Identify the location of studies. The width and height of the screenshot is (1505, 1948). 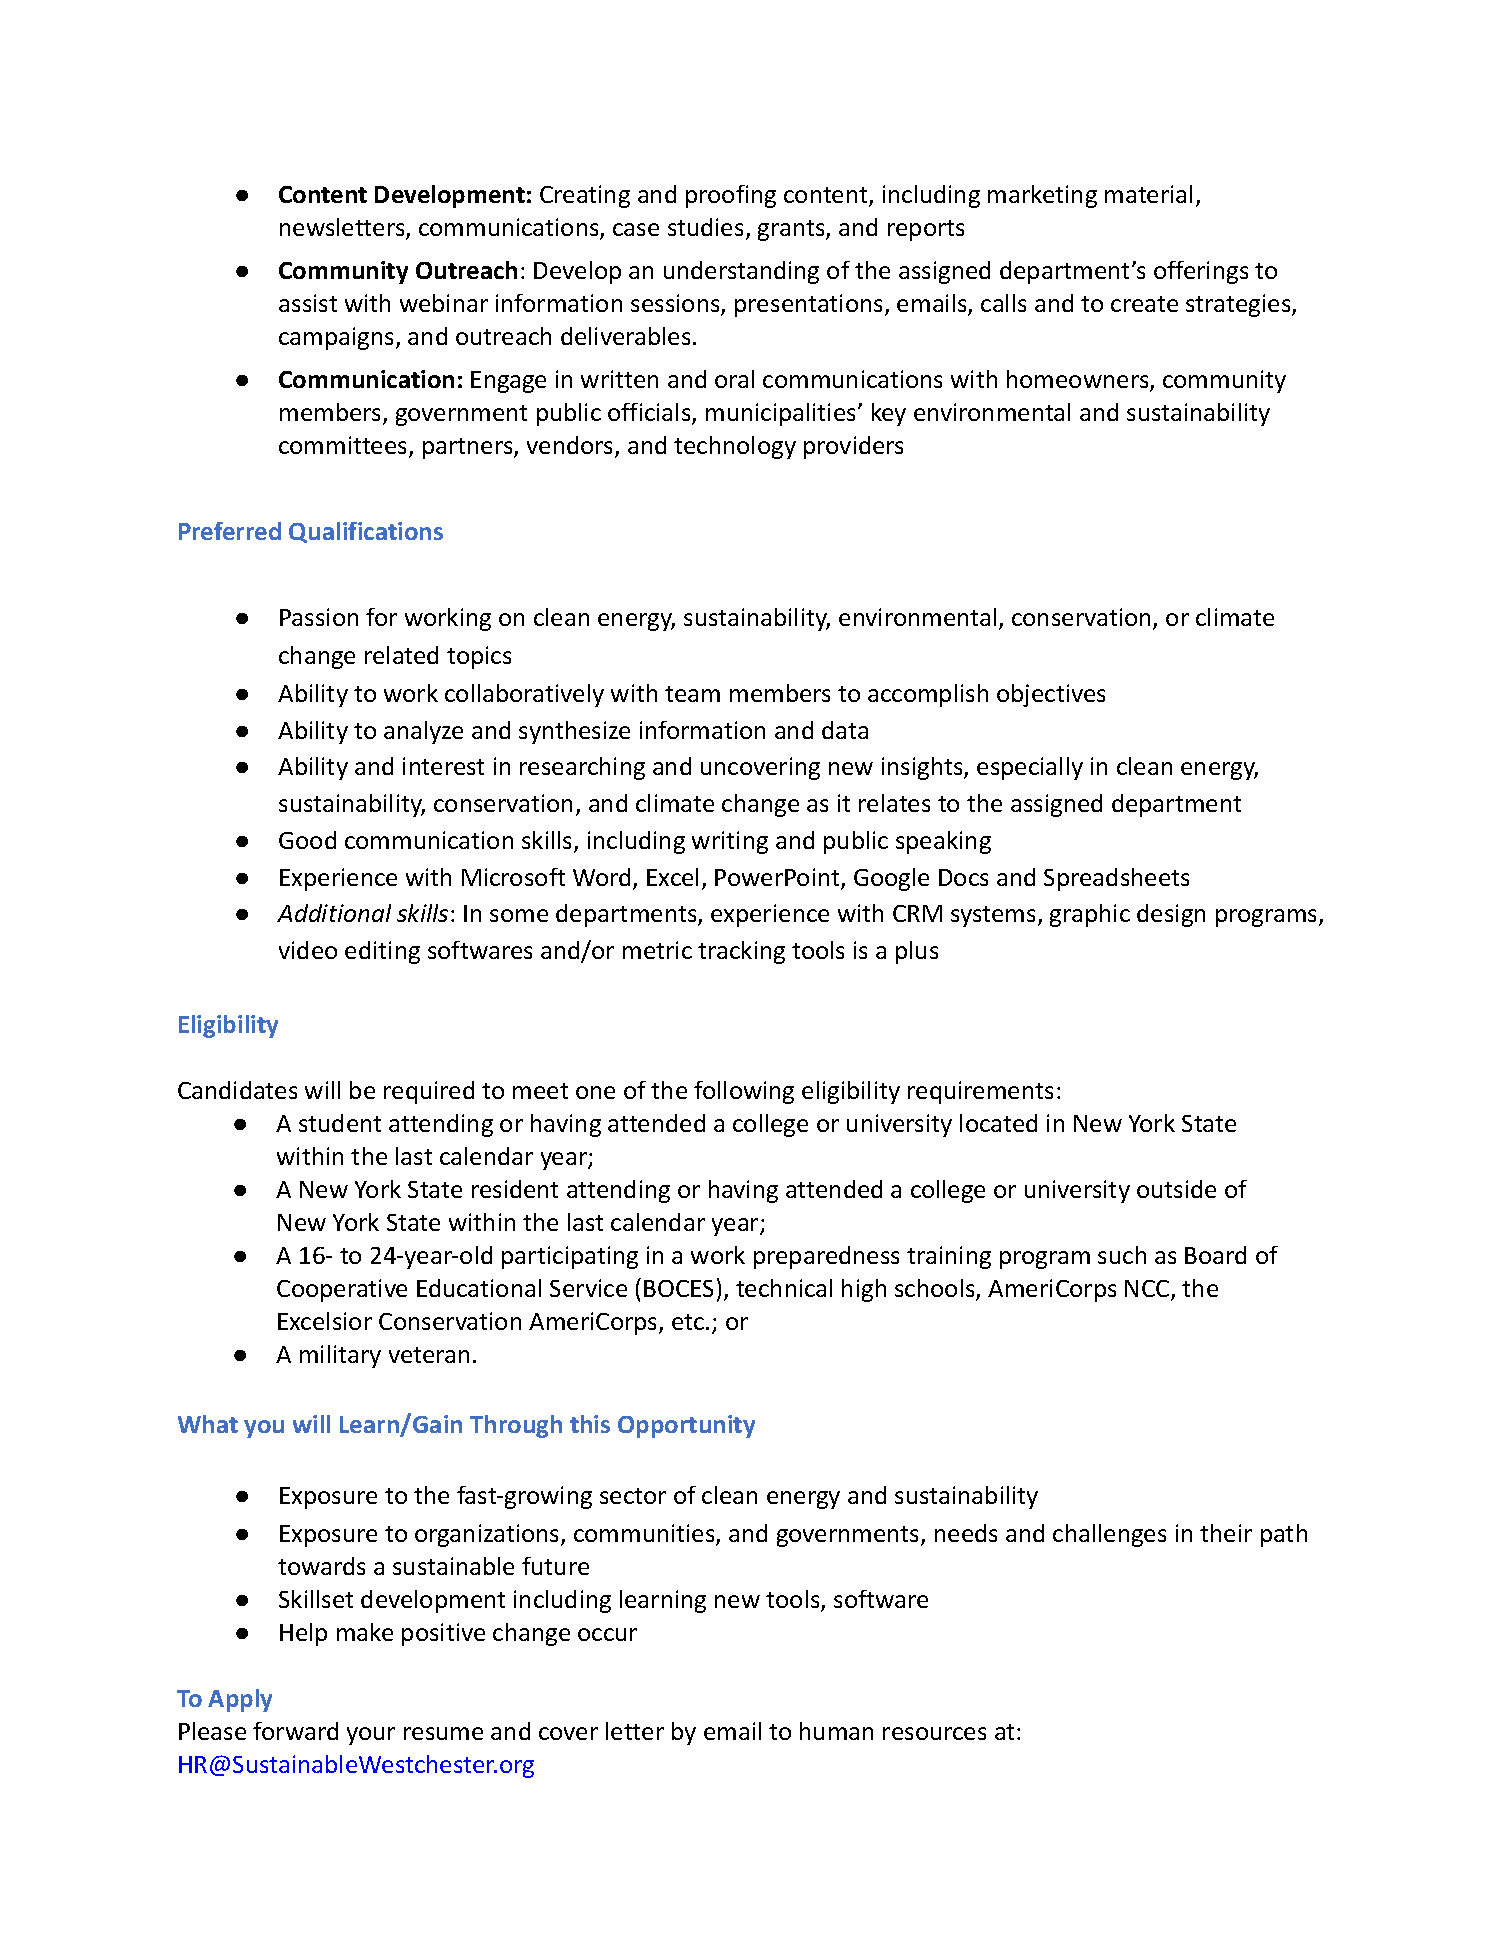
(705, 227).
